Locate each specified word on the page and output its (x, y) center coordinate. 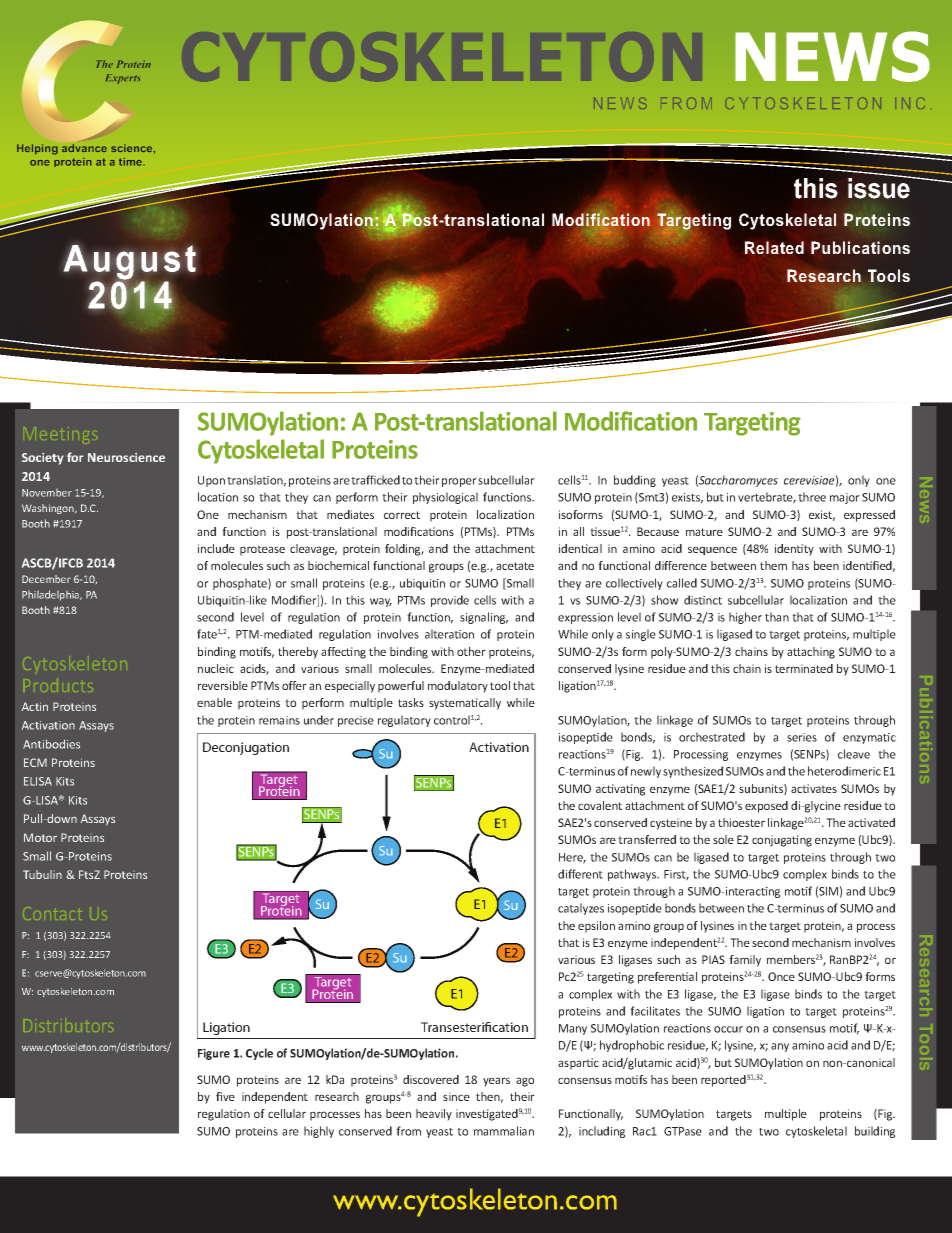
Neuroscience (126, 457)
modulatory (458, 687)
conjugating (782, 841)
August (129, 263)
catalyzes (581, 909)
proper (459, 482)
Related (774, 247)
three (812, 497)
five (225, 1096)
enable (214, 702)
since (456, 1096)
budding (635, 481)
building (875, 1132)
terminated (804, 668)
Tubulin (42, 874)
